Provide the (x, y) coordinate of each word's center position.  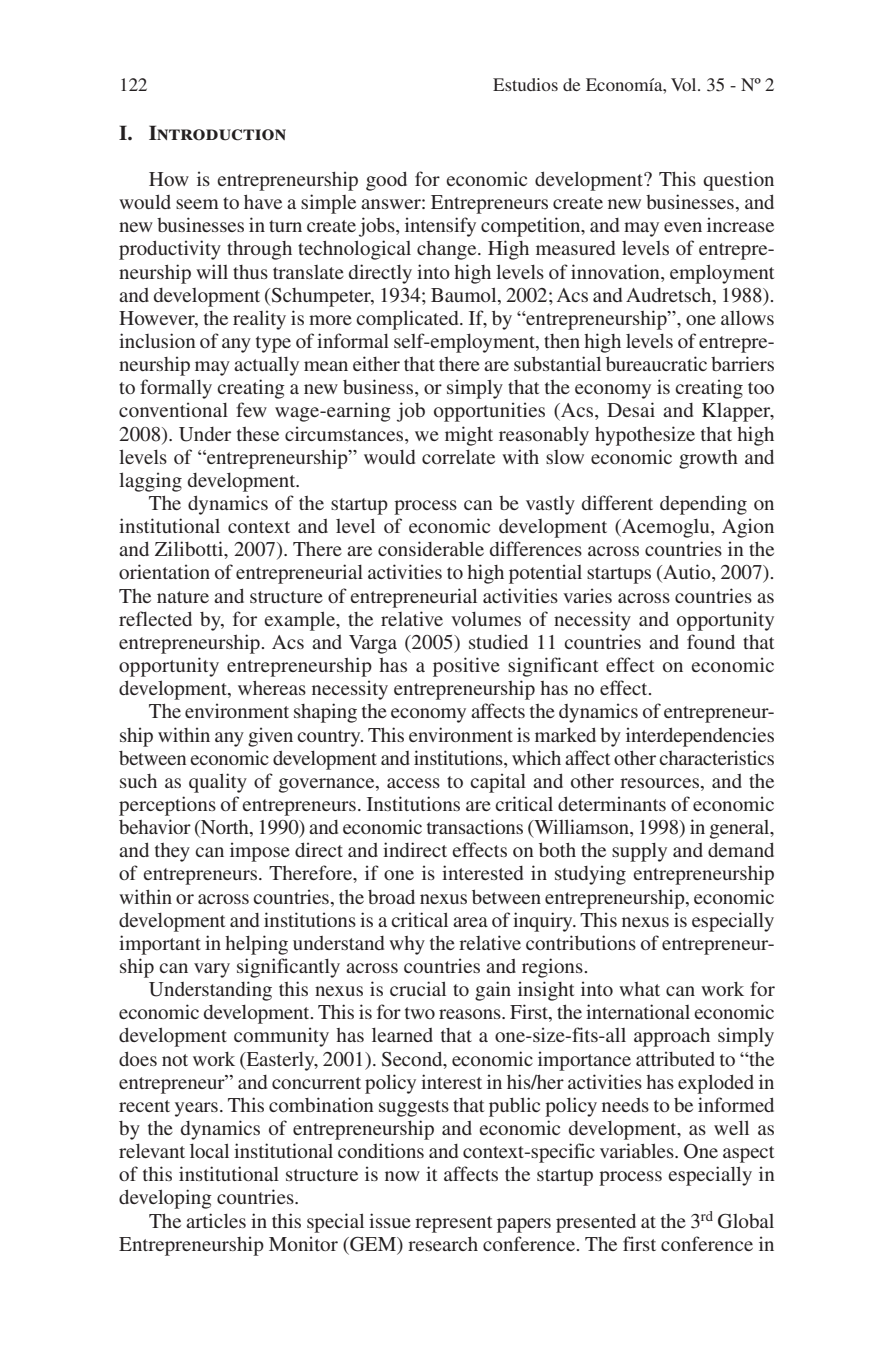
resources (661, 783)
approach (672, 1037)
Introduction (217, 133)
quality (218, 783)
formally (176, 389)
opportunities (489, 412)
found (711, 641)
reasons (471, 1014)
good (386, 181)
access (413, 783)
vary (212, 970)
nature (183, 597)
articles (216, 1220)
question (738, 181)
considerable (431, 548)
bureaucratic (656, 363)
